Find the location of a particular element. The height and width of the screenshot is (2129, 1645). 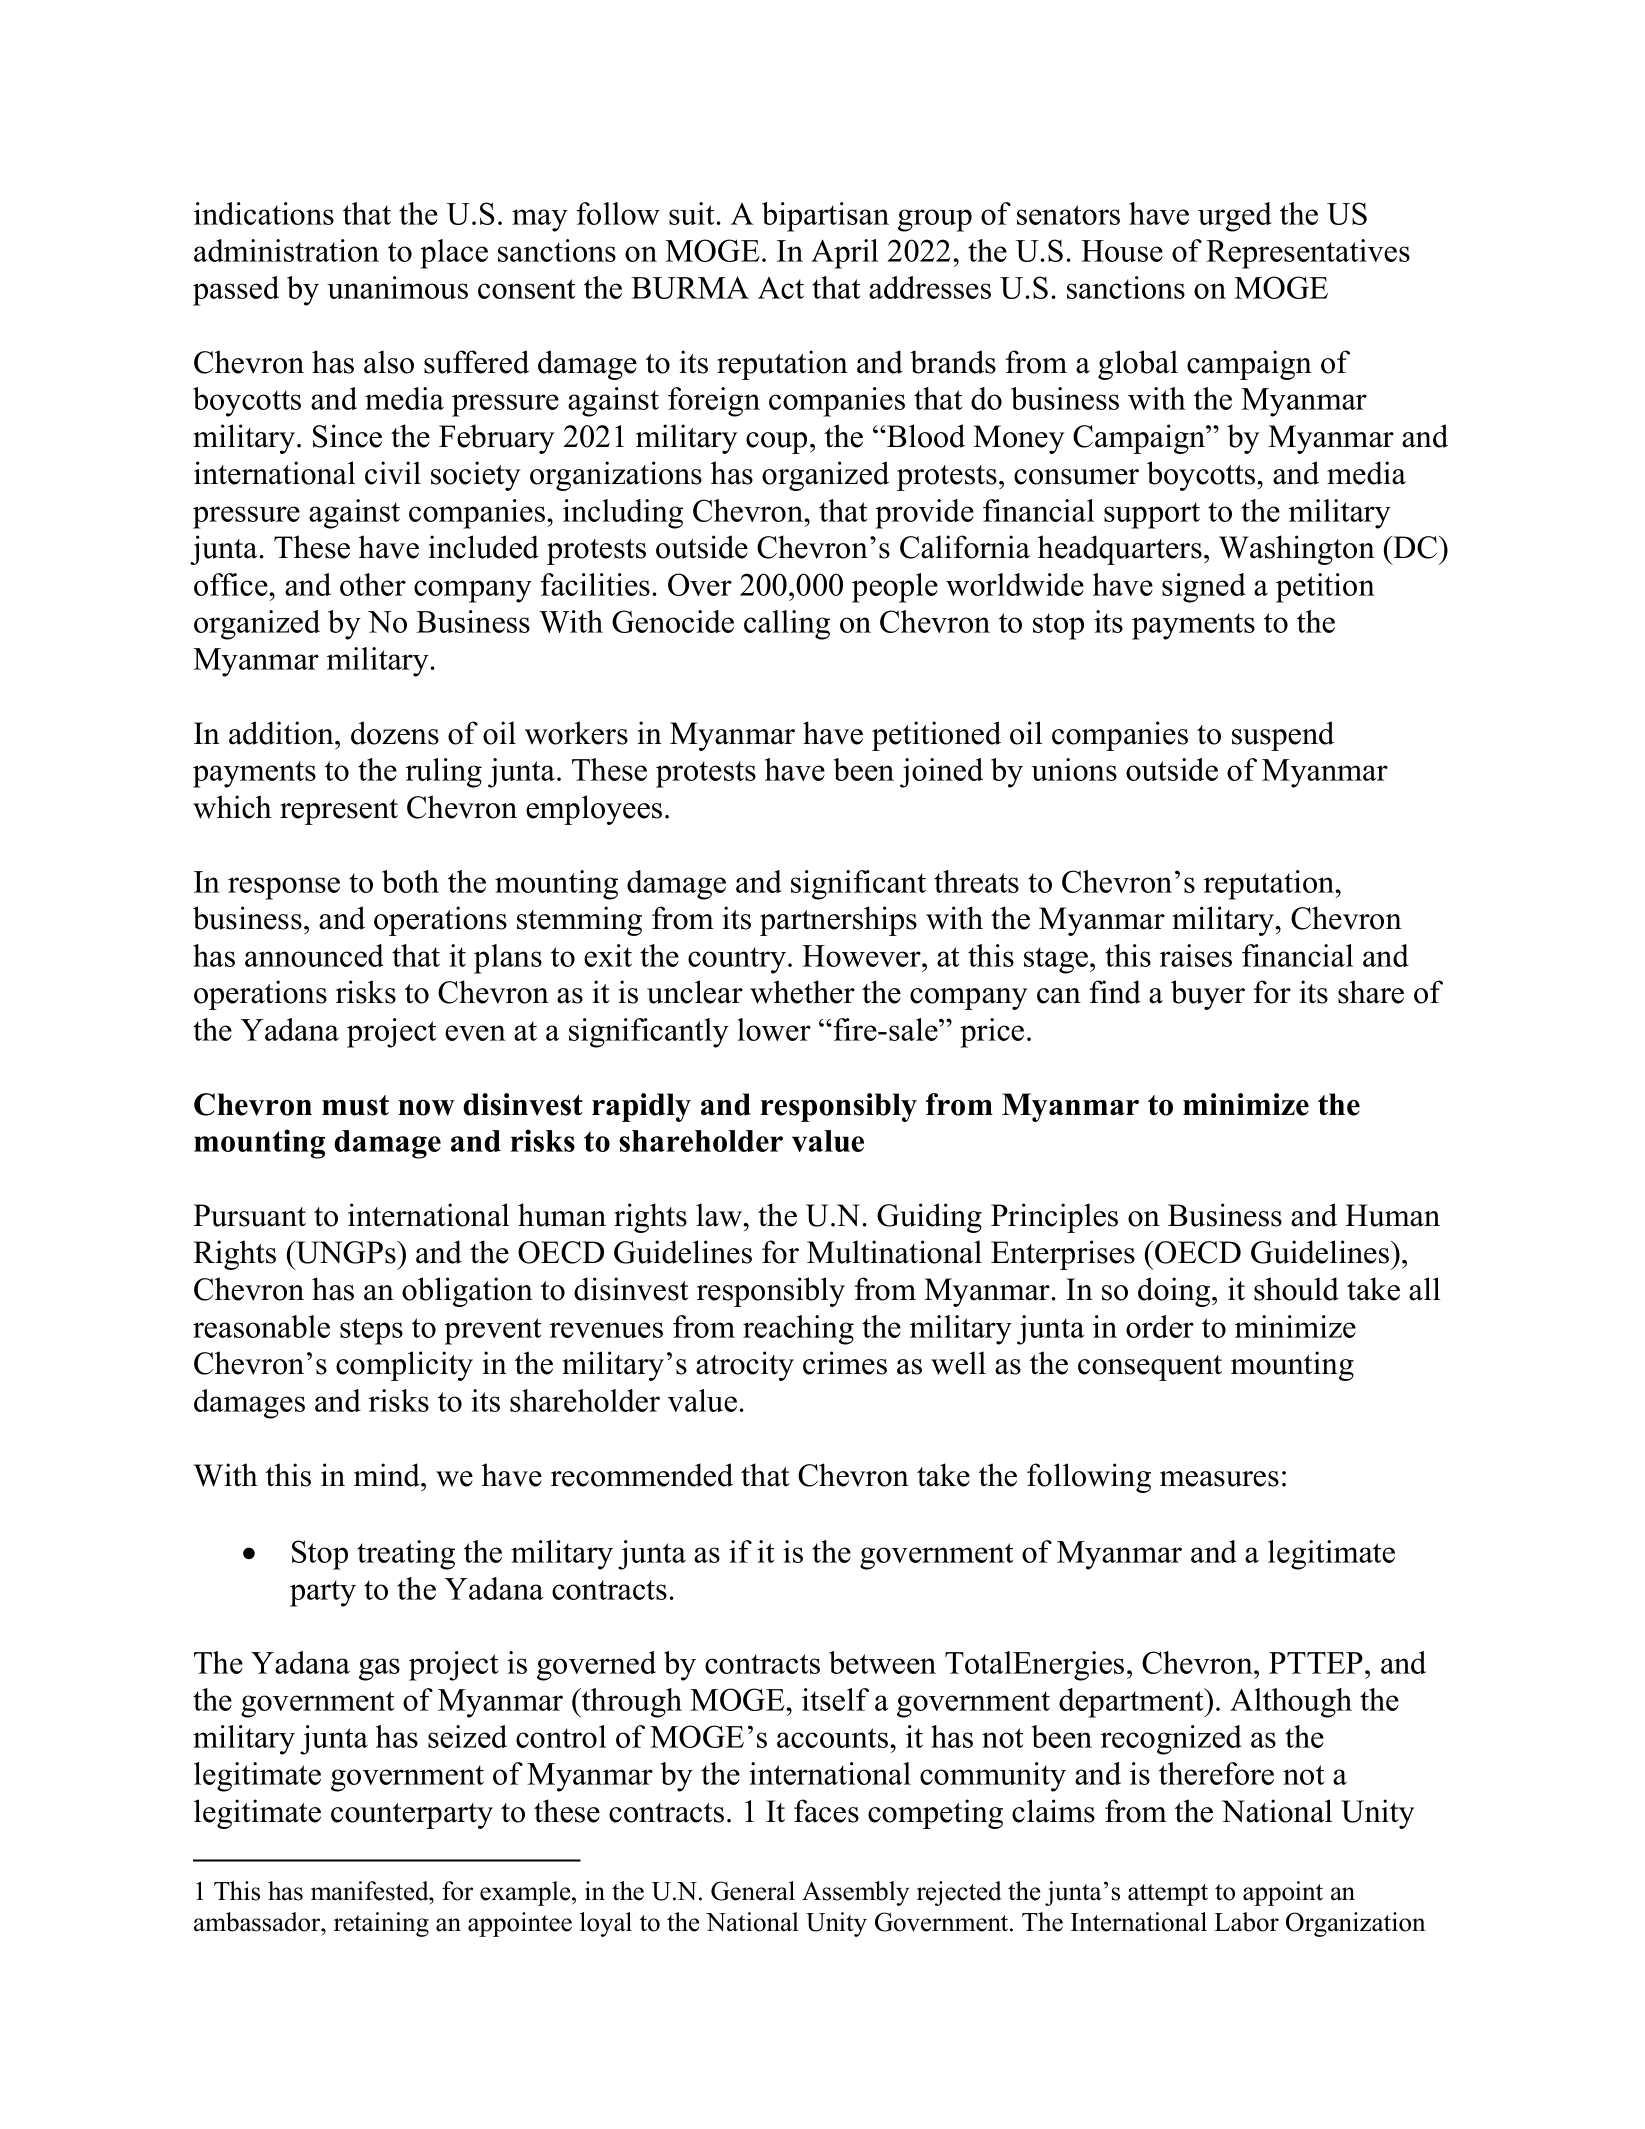

lower is located at coordinates (774, 1029).
